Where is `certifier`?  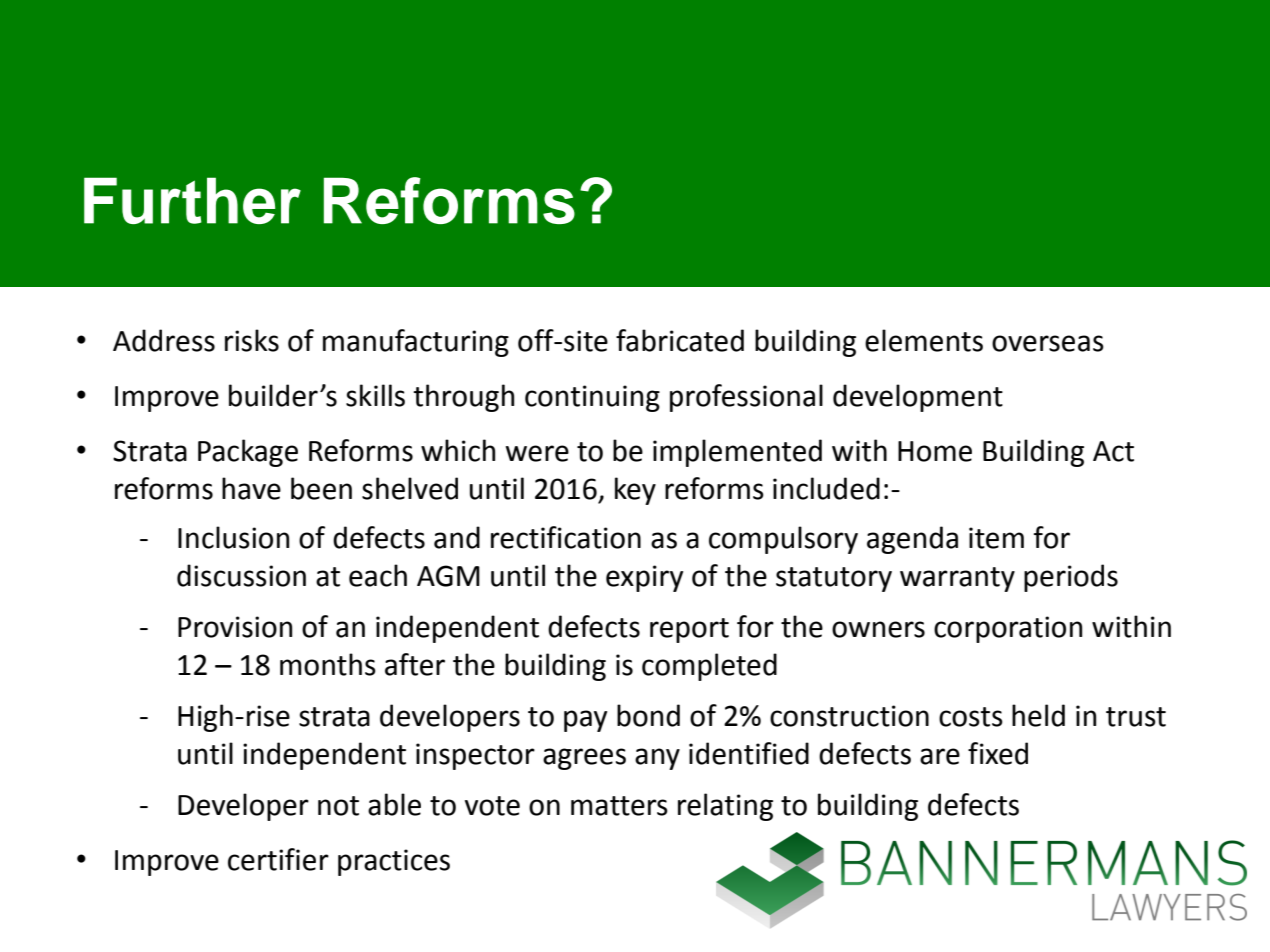
certifier is located at coordinates (278, 859).
